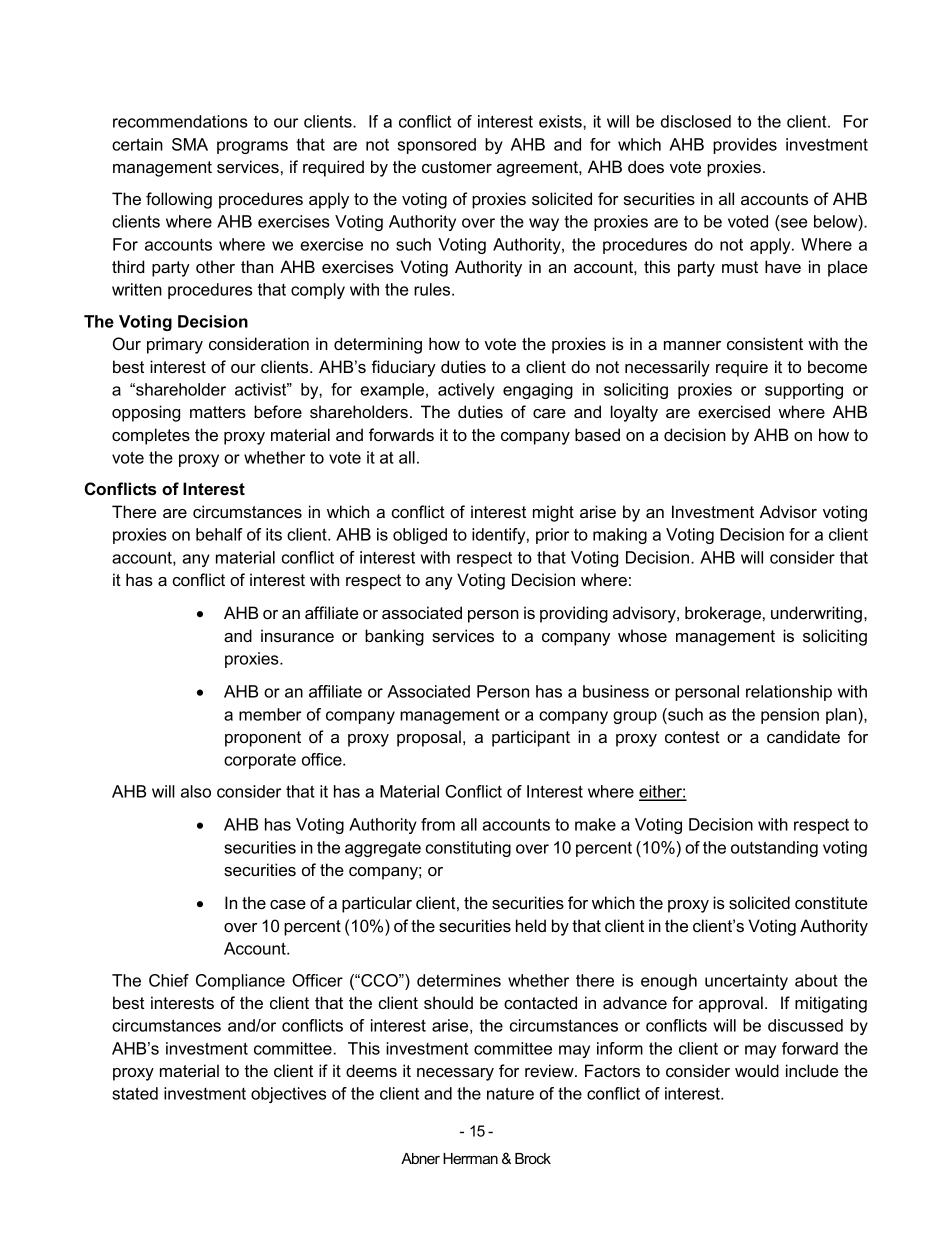 This screenshot has width=952, height=1233. I want to click on might, so click(553, 513).
